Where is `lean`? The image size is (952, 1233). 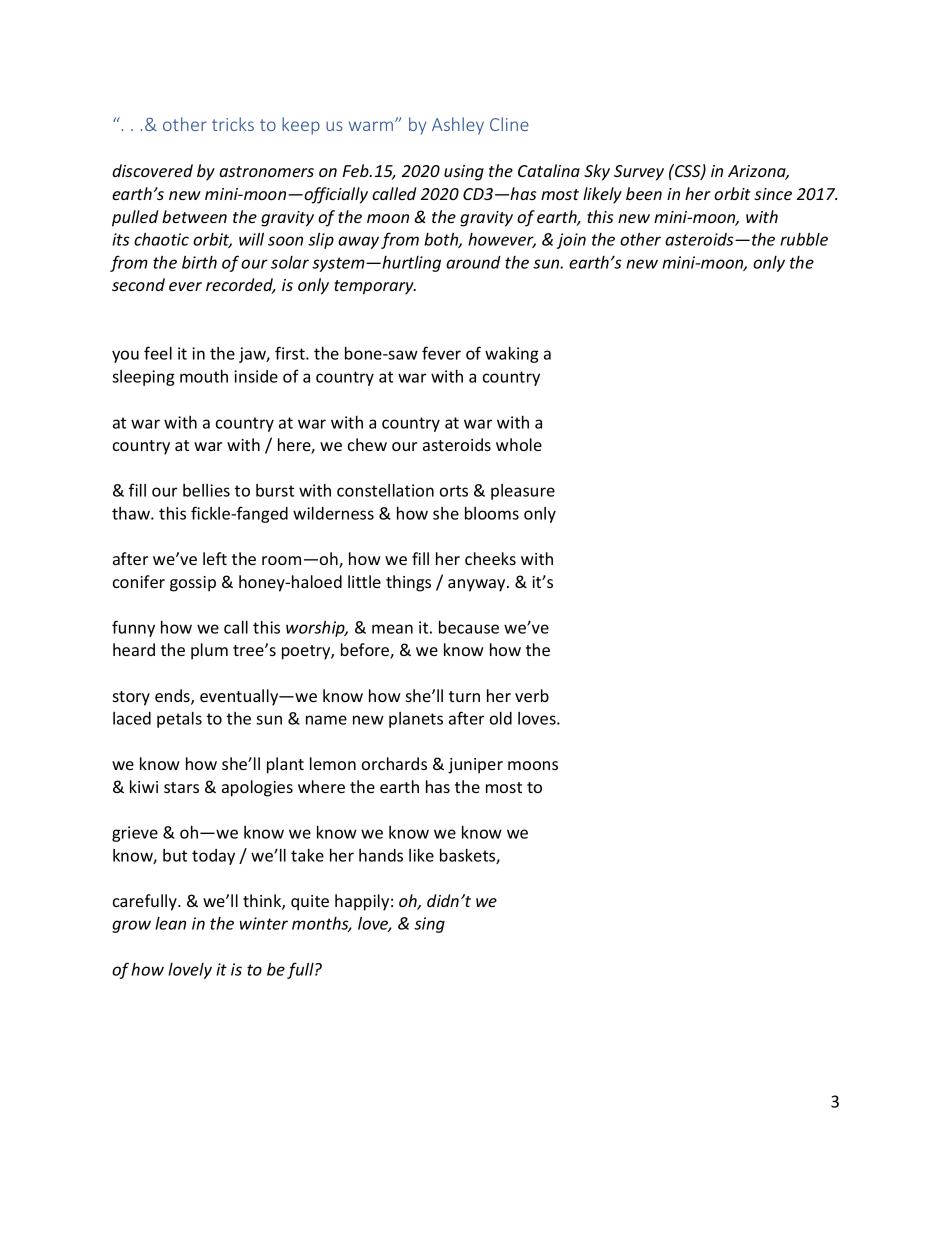 lean is located at coordinates (170, 923).
